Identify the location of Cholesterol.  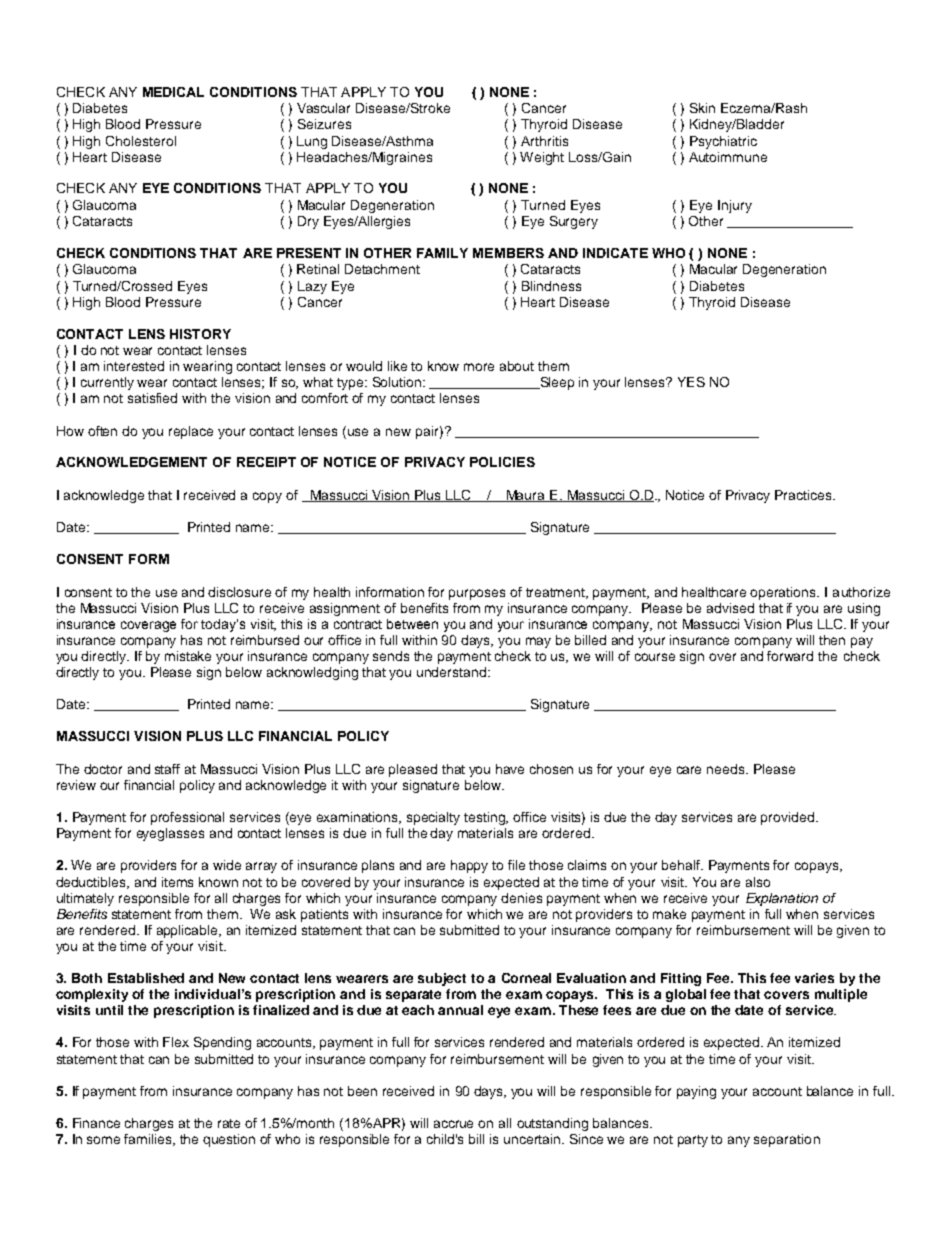
(141, 141).
